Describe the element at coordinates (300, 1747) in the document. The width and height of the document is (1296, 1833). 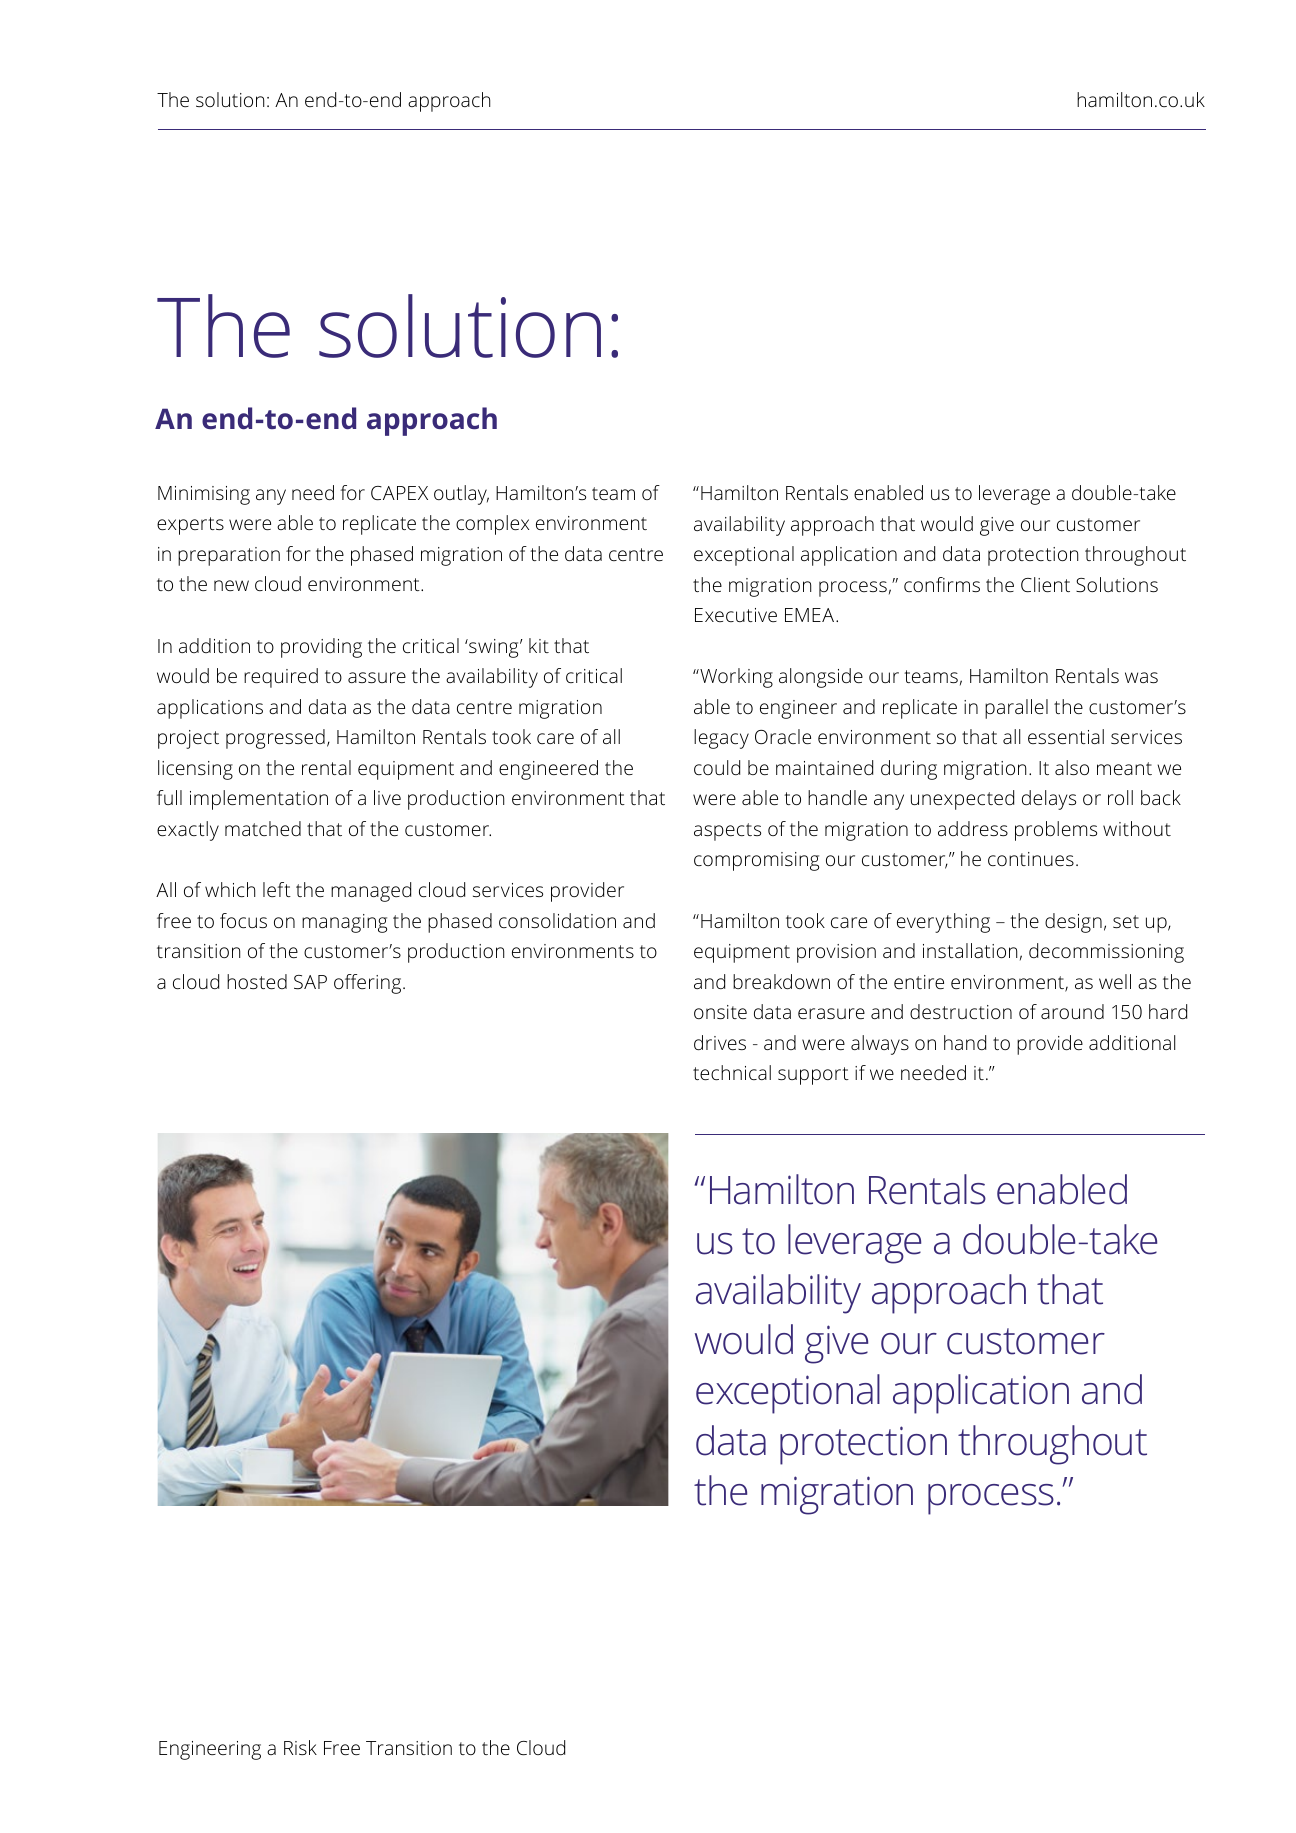
I see `Risk` at that location.
